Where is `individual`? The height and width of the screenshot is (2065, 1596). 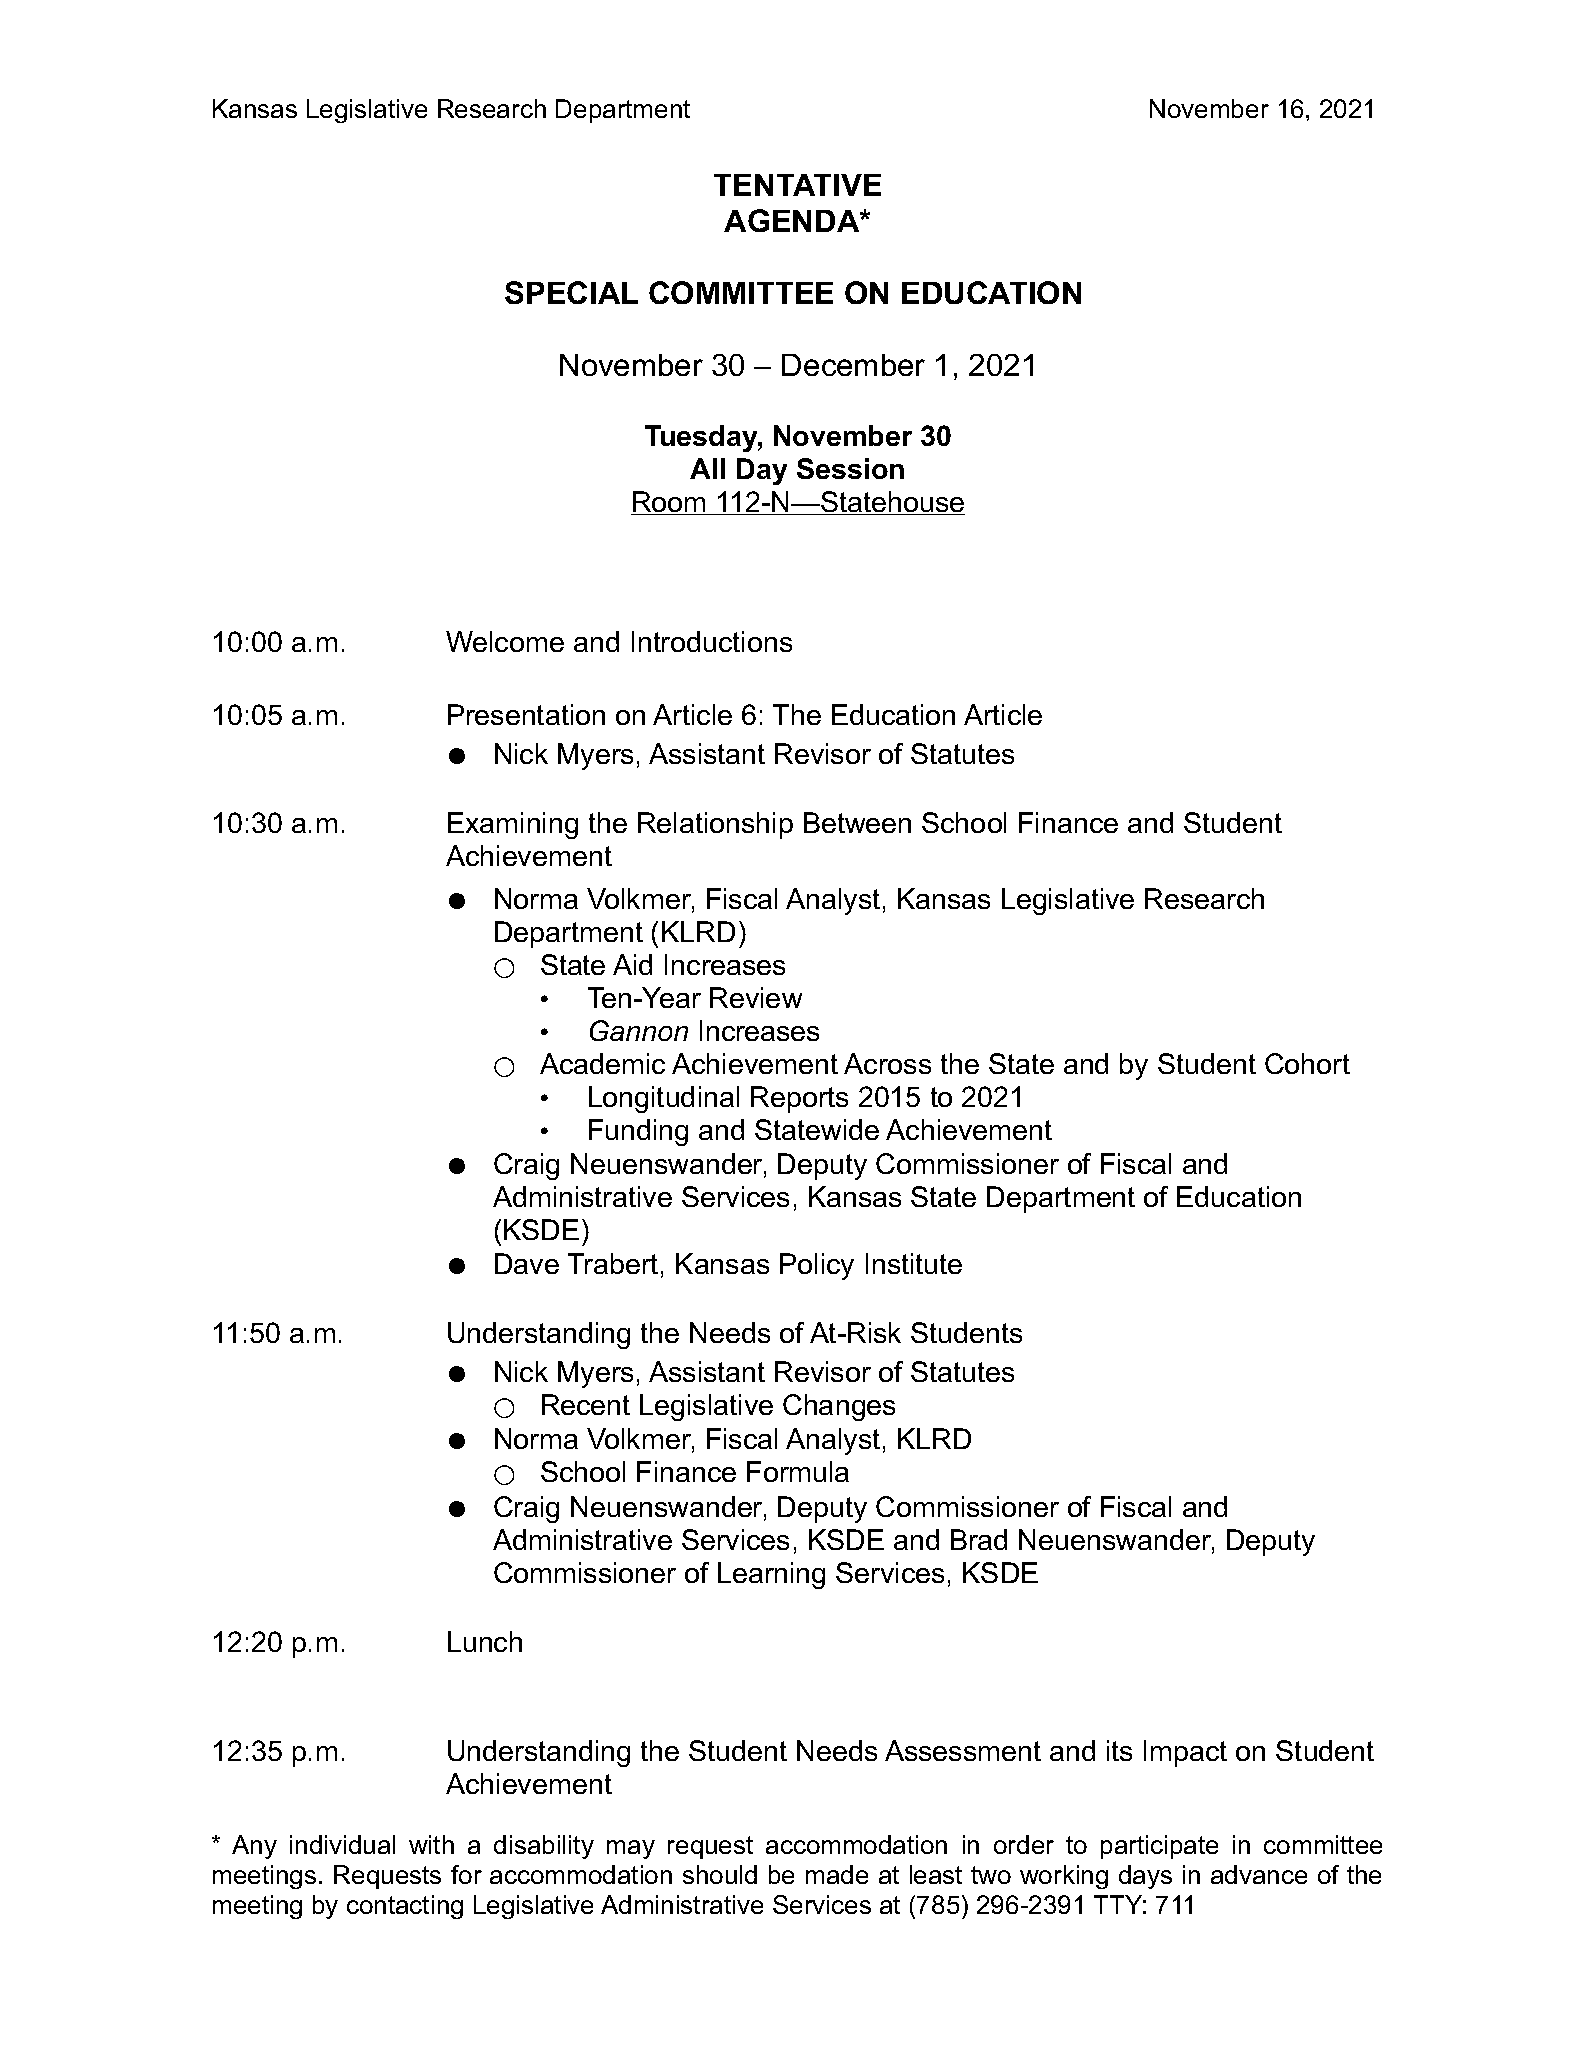
individual is located at coordinates (342, 1844).
